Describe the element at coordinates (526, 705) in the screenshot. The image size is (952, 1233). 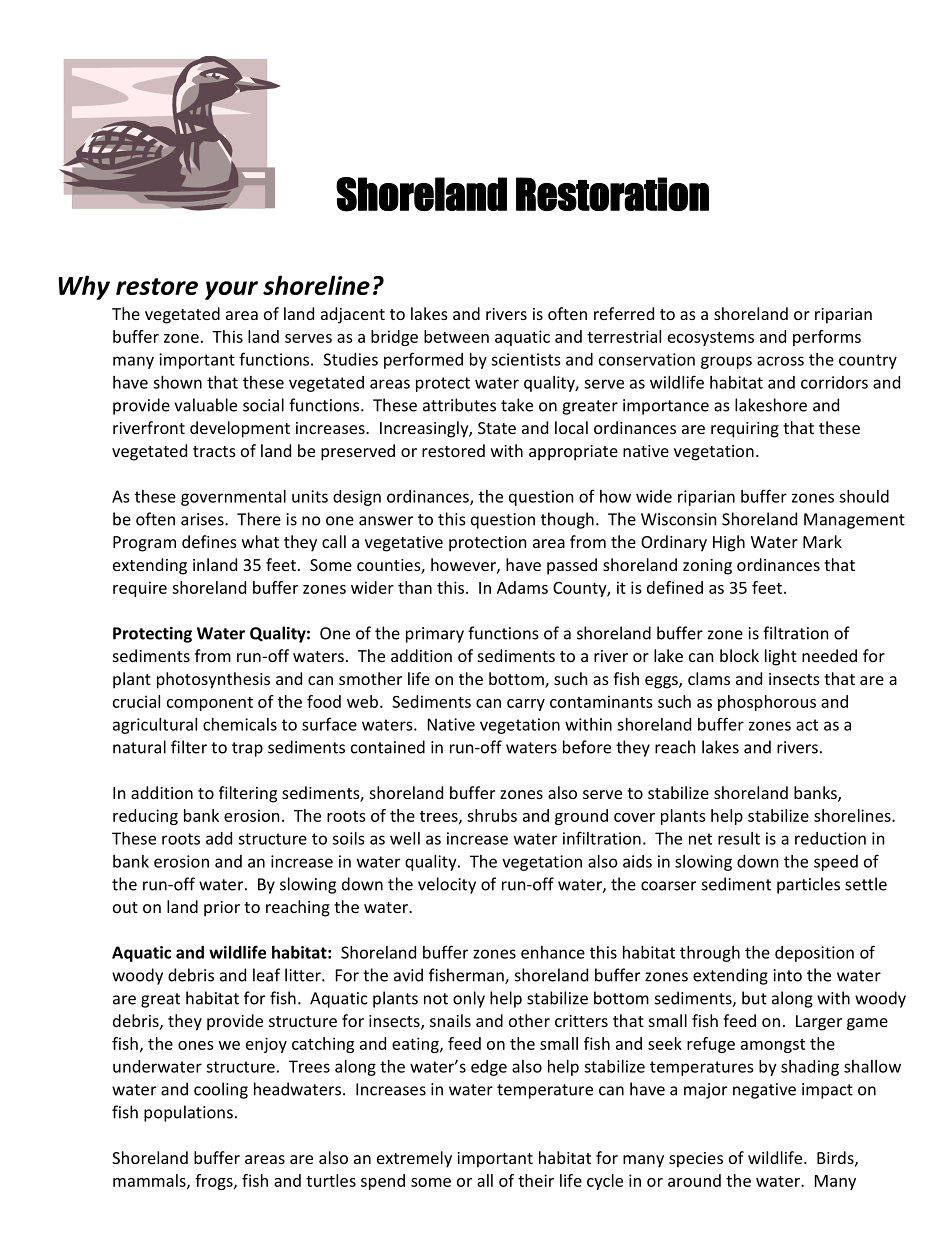
I see `carry` at that location.
